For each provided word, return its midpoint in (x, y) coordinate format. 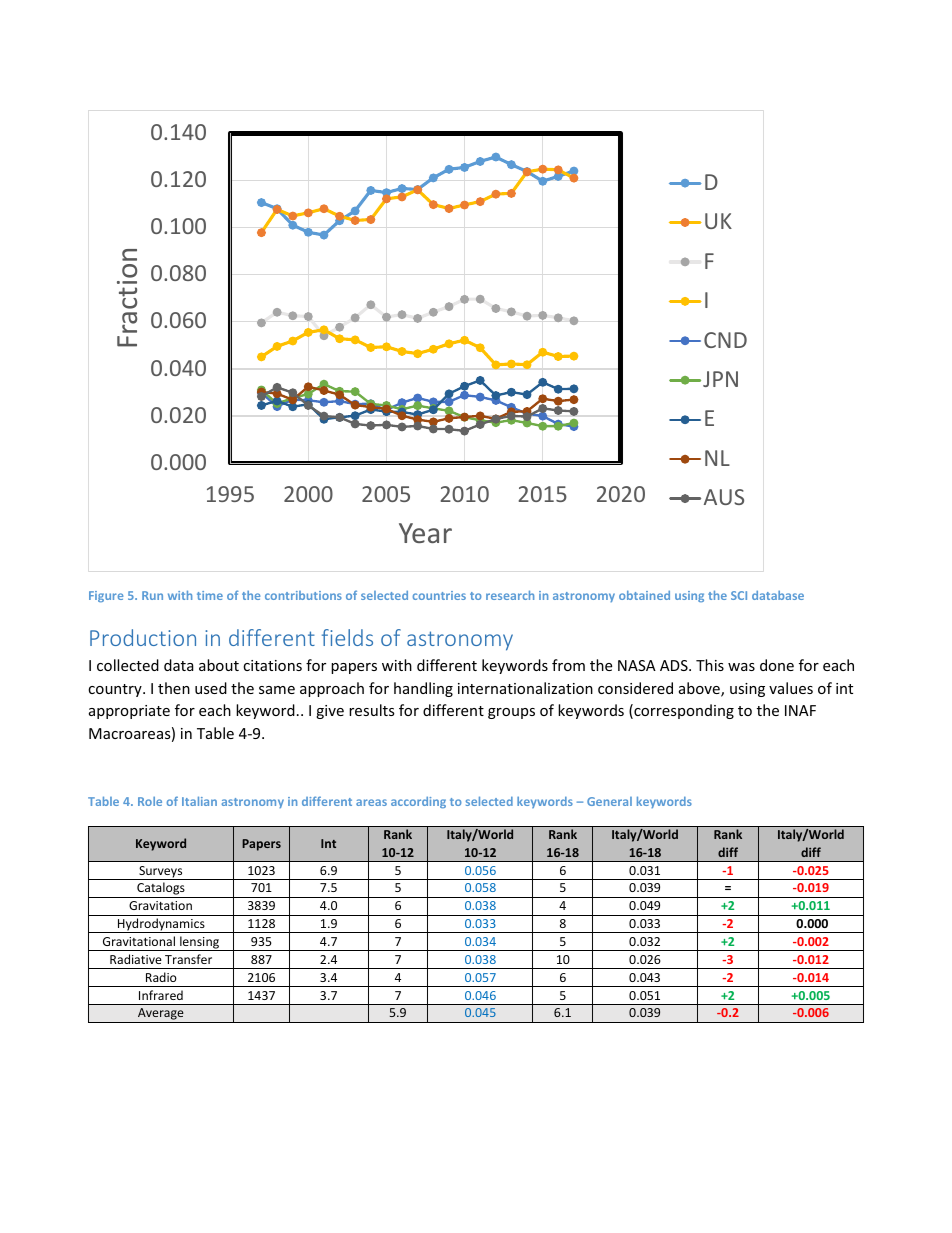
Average (161, 1015)
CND (725, 340)
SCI (739, 595)
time (210, 595)
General (609, 801)
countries (439, 595)
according (418, 802)
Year (425, 533)
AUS (724, 497)
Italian (199, 801)
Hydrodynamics (161, 925)
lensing (199, 943)
